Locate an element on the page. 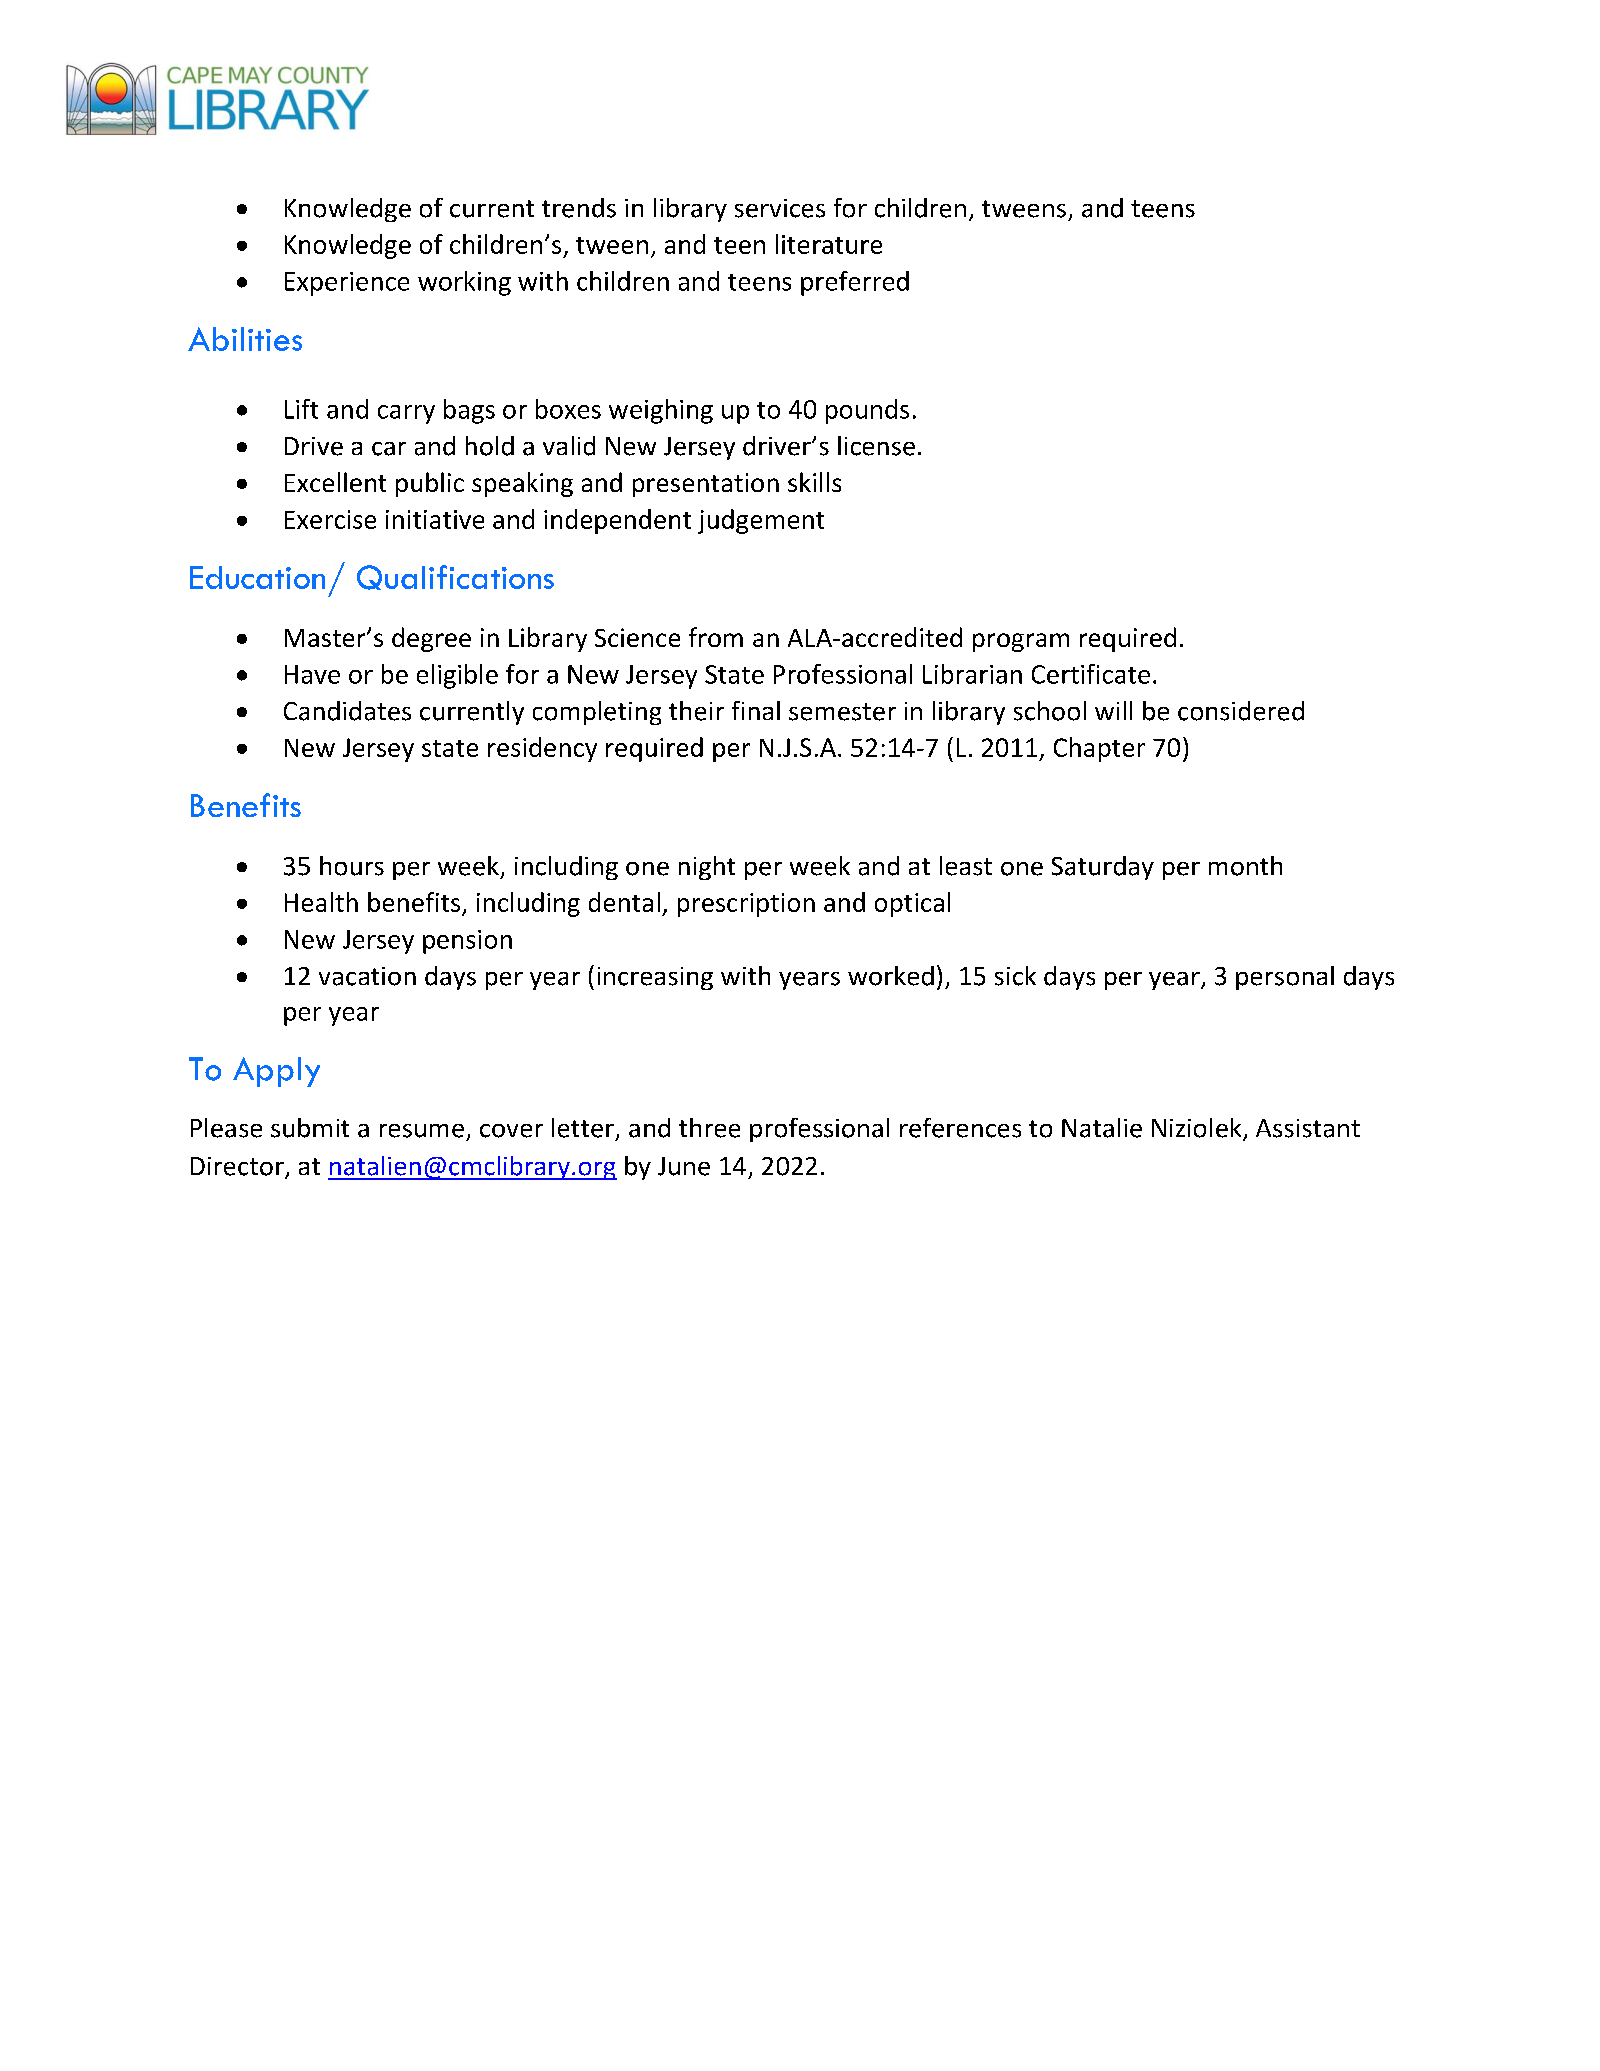 The height and width of the document is (2071, 1600). skills is located at coordinates (814, 482).
